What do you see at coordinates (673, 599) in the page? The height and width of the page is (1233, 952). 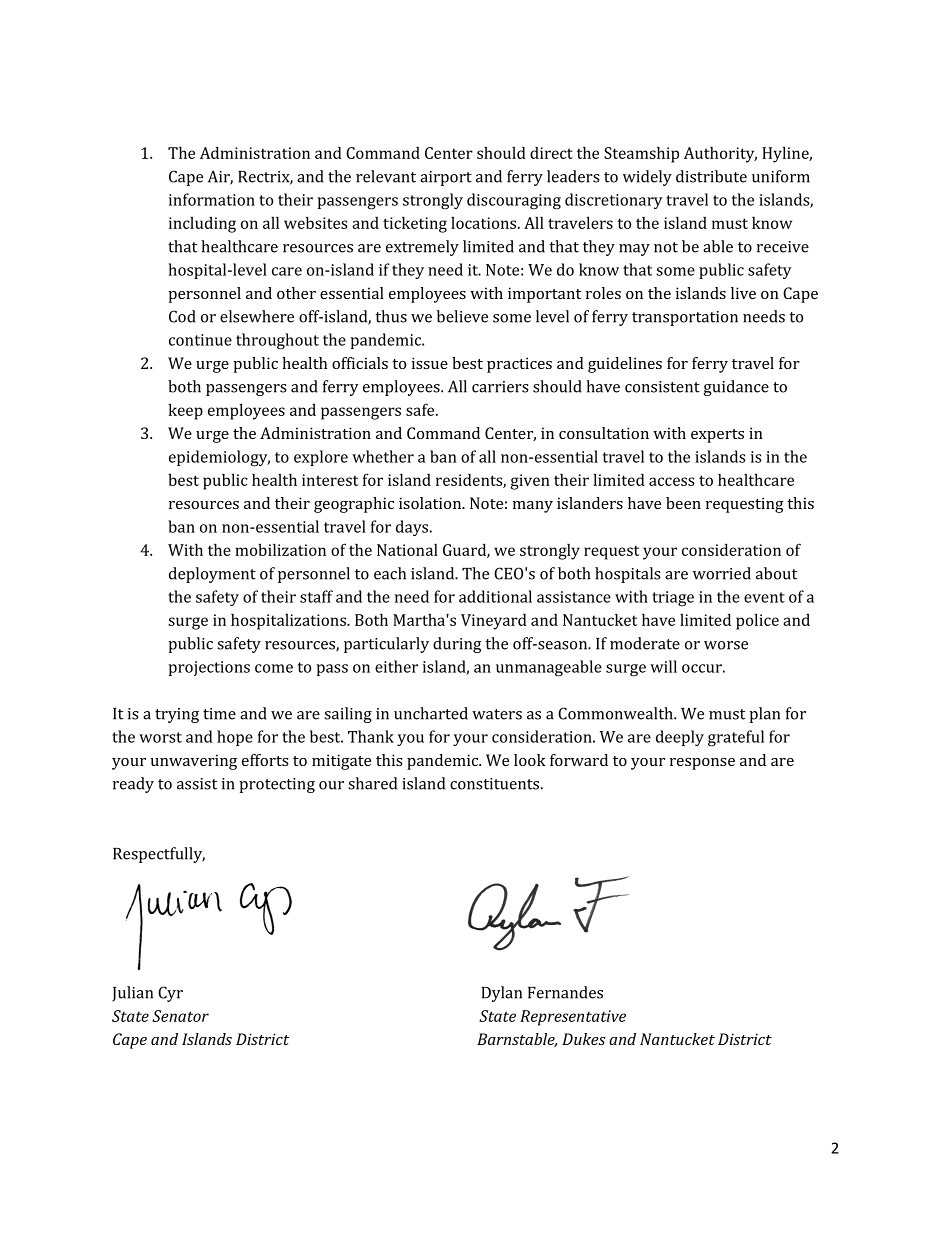 I see `triage` at bounding box center [673, 599].
